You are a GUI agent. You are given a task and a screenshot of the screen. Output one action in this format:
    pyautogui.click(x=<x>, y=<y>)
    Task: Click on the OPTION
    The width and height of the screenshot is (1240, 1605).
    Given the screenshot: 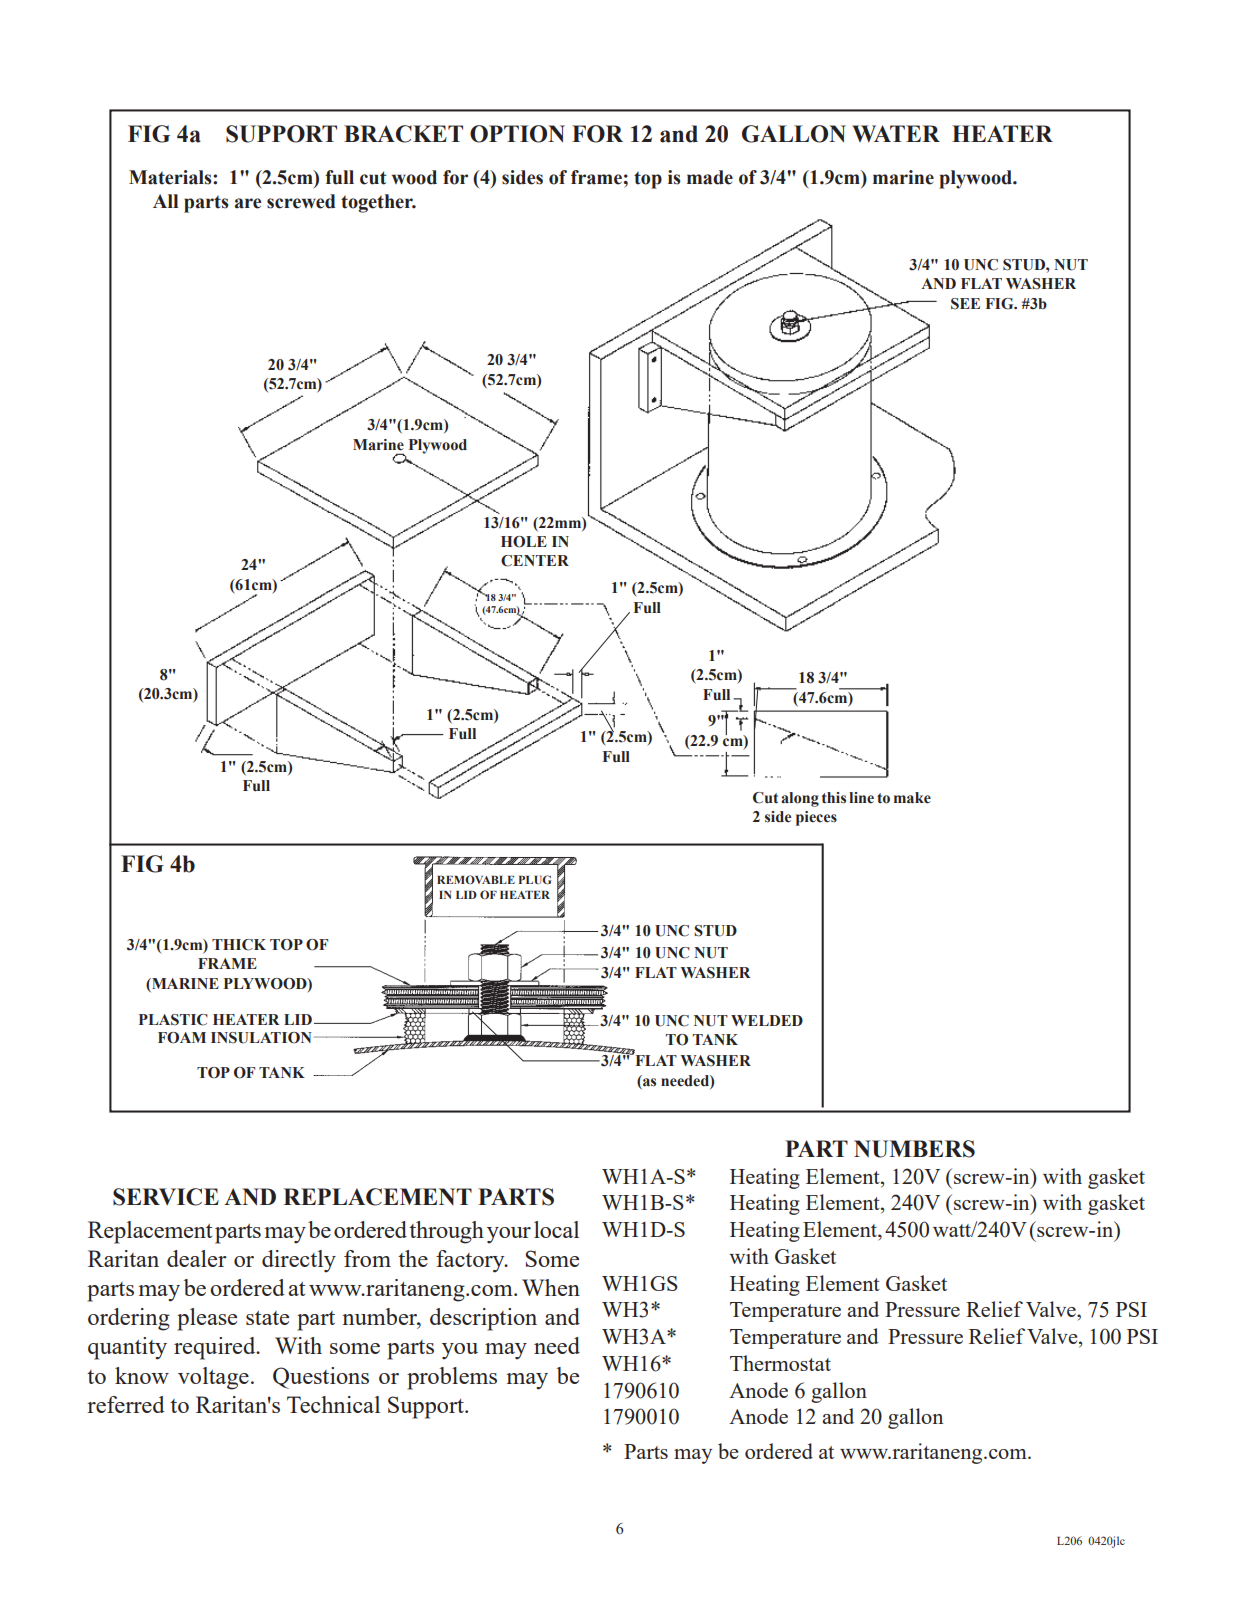 What is the action you would take?
    pyautogui.click(x=517, y=134)
